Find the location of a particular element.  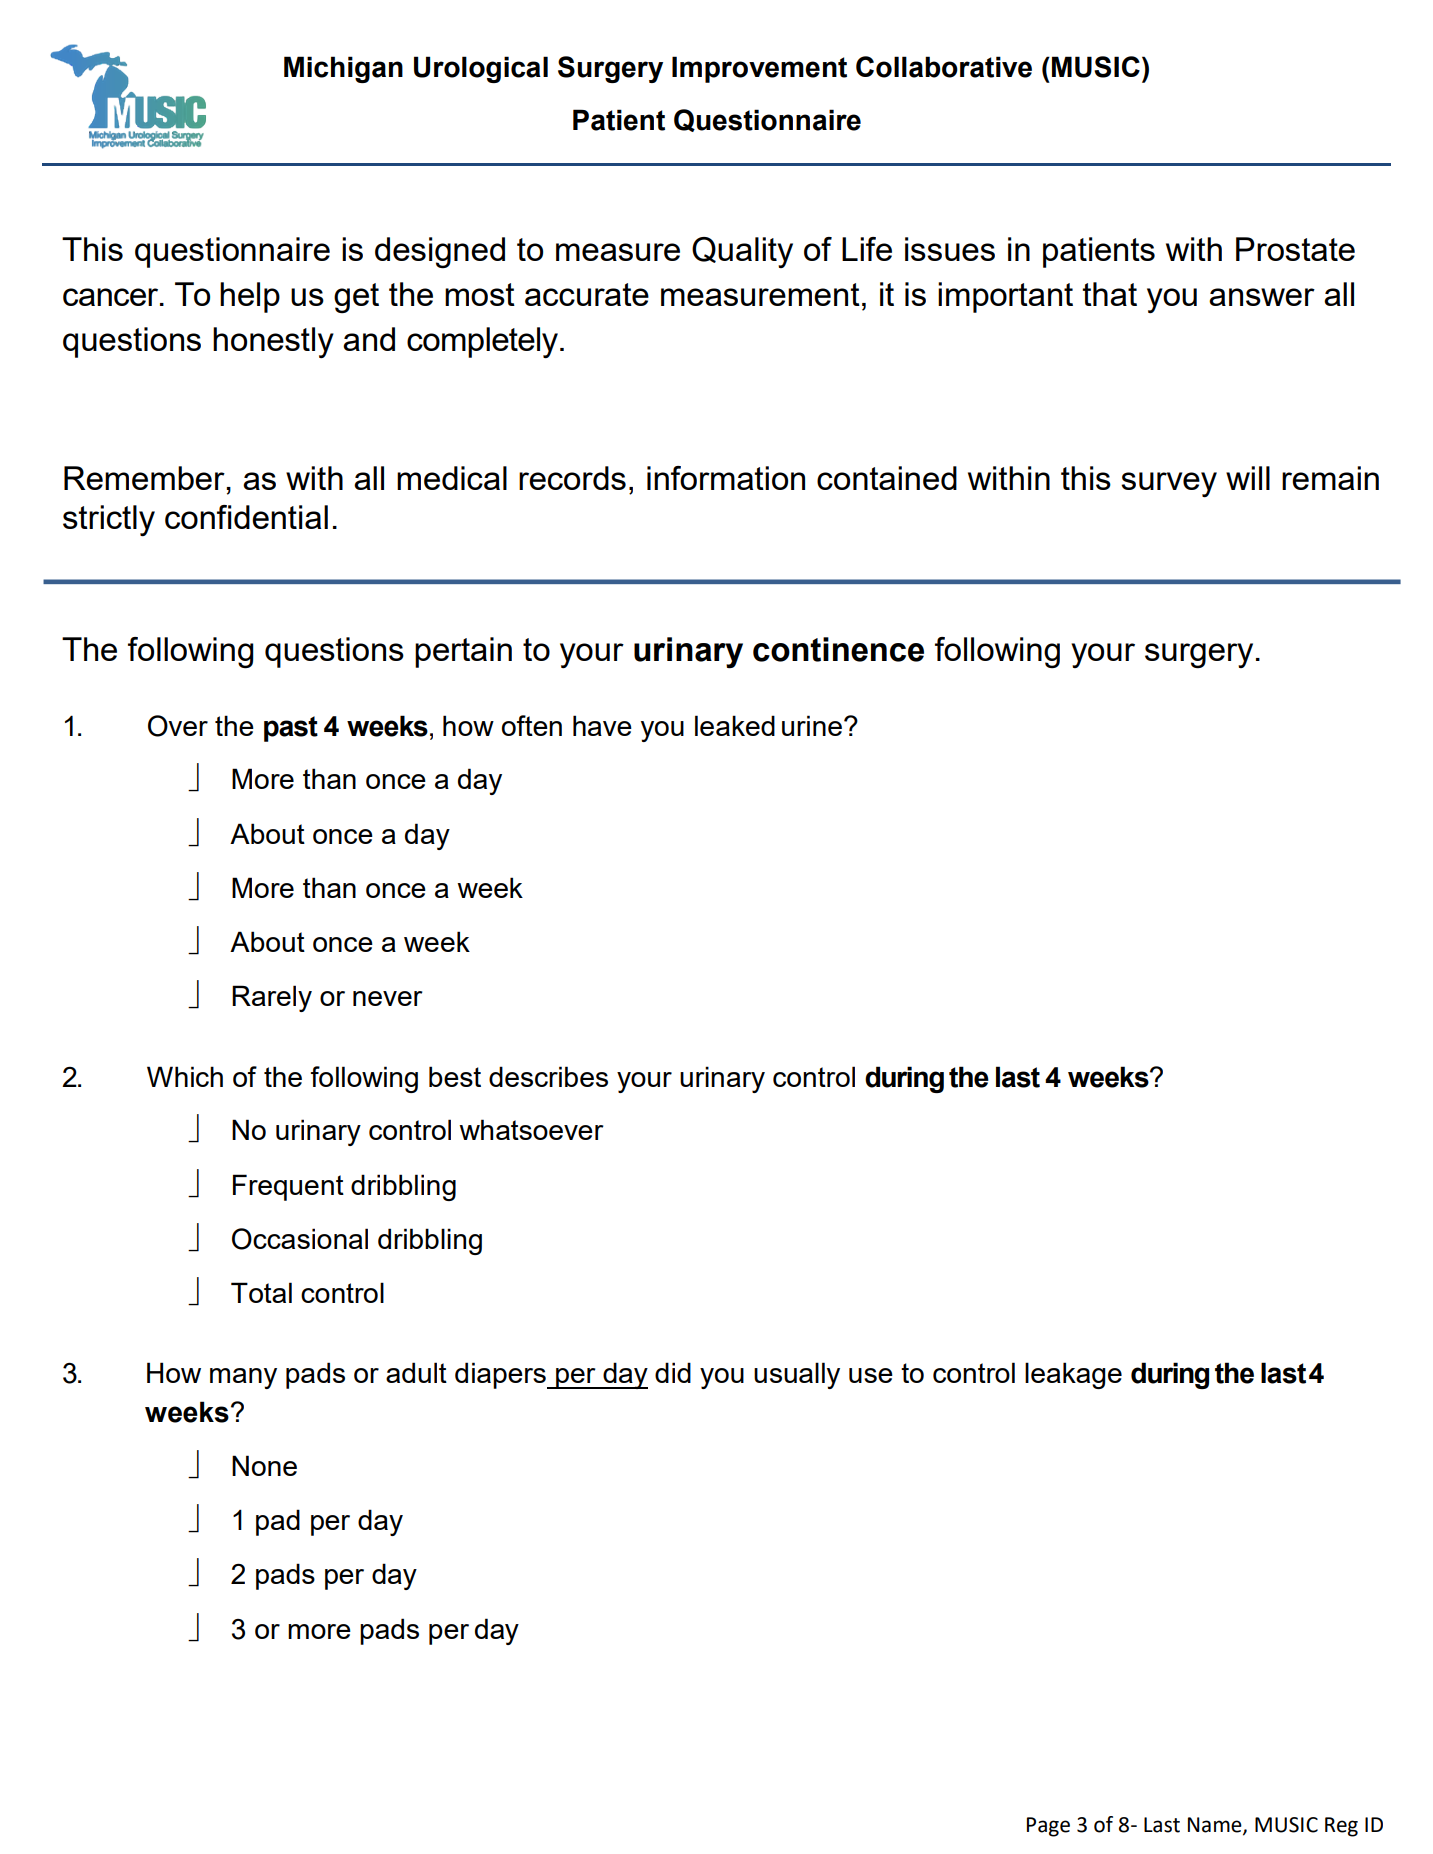

urine is located at coordinates (812, 725).
